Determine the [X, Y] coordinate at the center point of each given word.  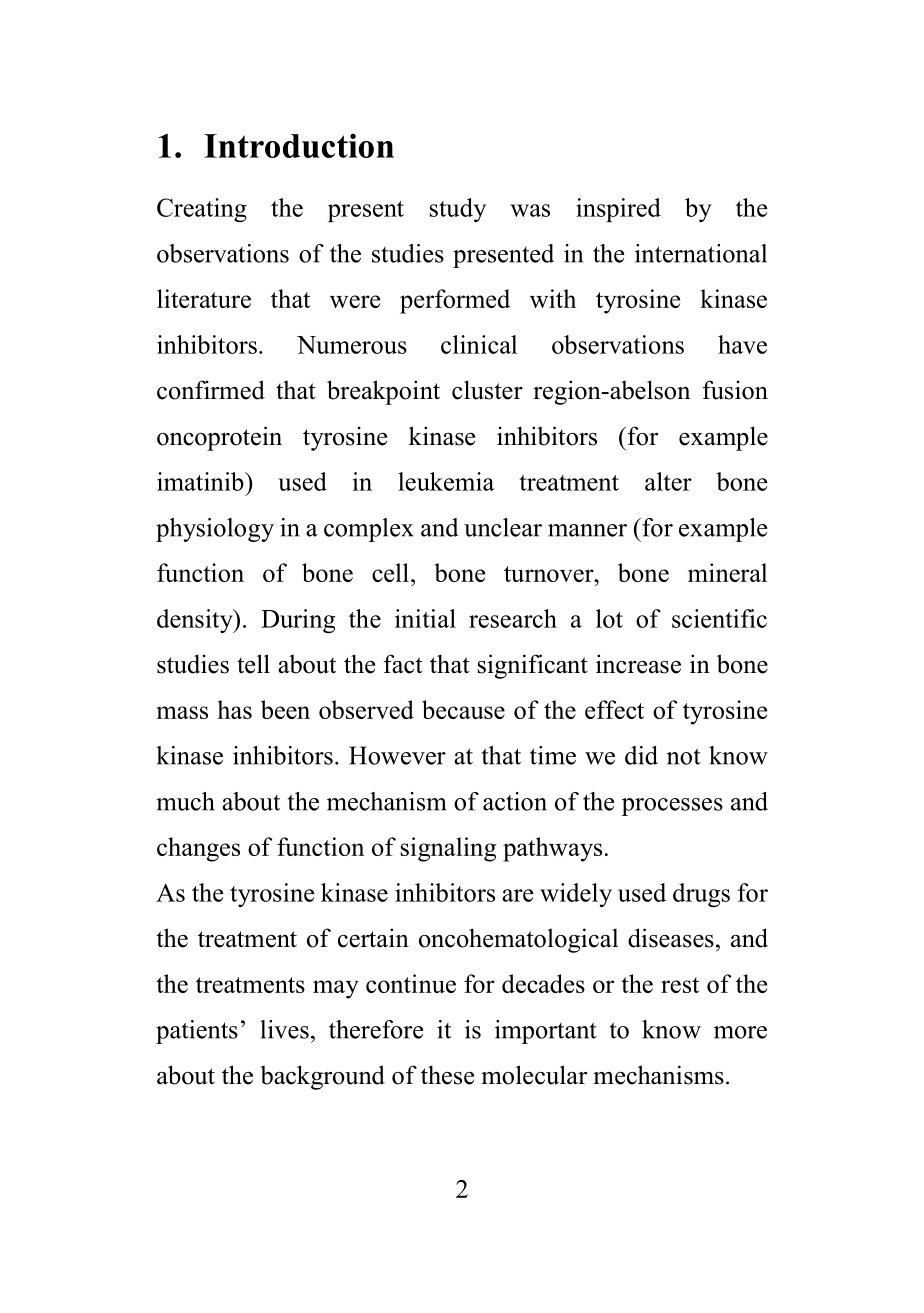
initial [425, 618]
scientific [719, 618]
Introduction [299, 145]
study [458, 210]
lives [284, 1029]
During [298, 621]
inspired [618, 210]
